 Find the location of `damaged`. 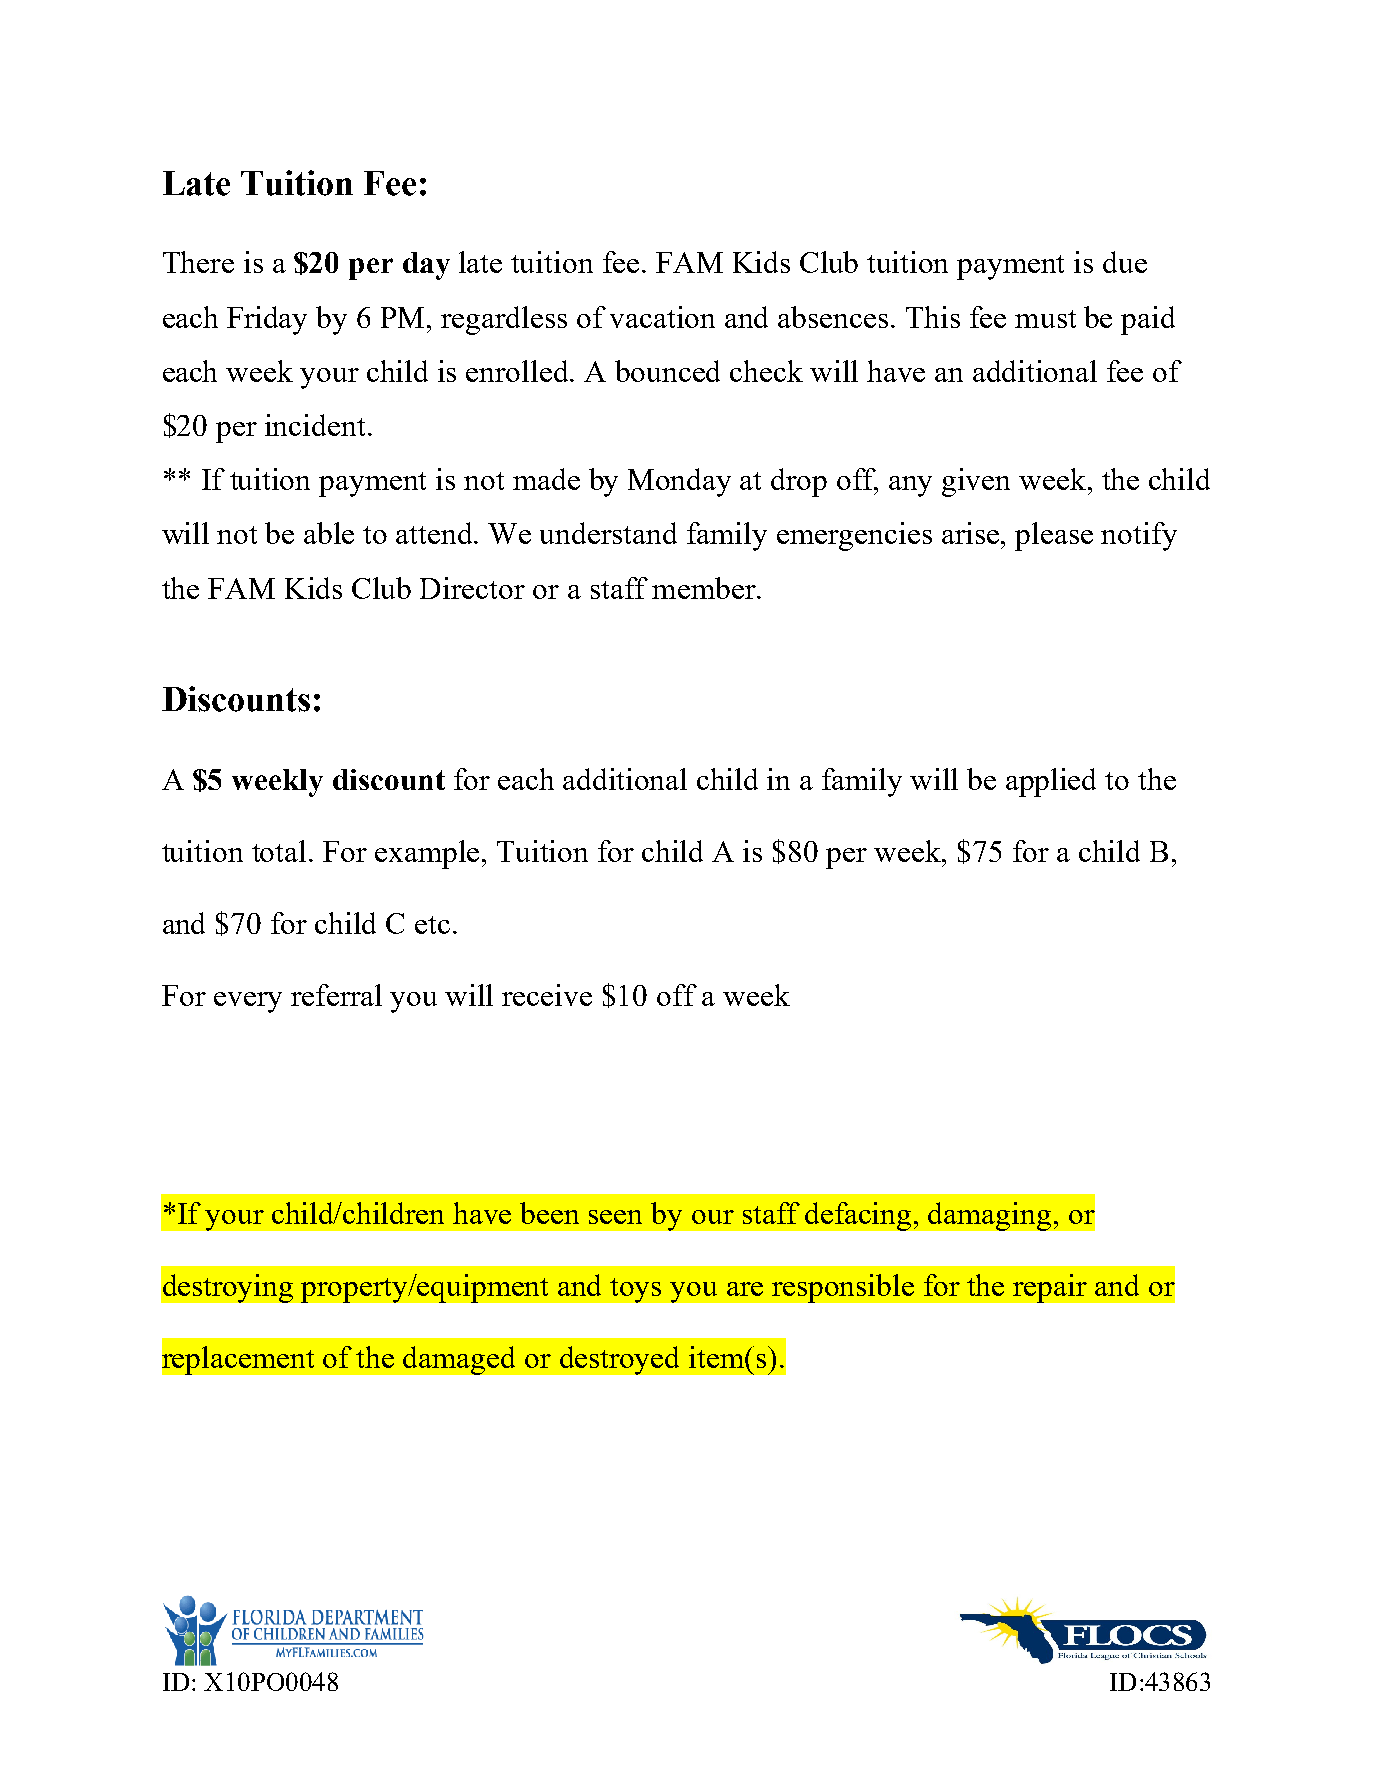

damaged is located at coordinates (459, 1360).
